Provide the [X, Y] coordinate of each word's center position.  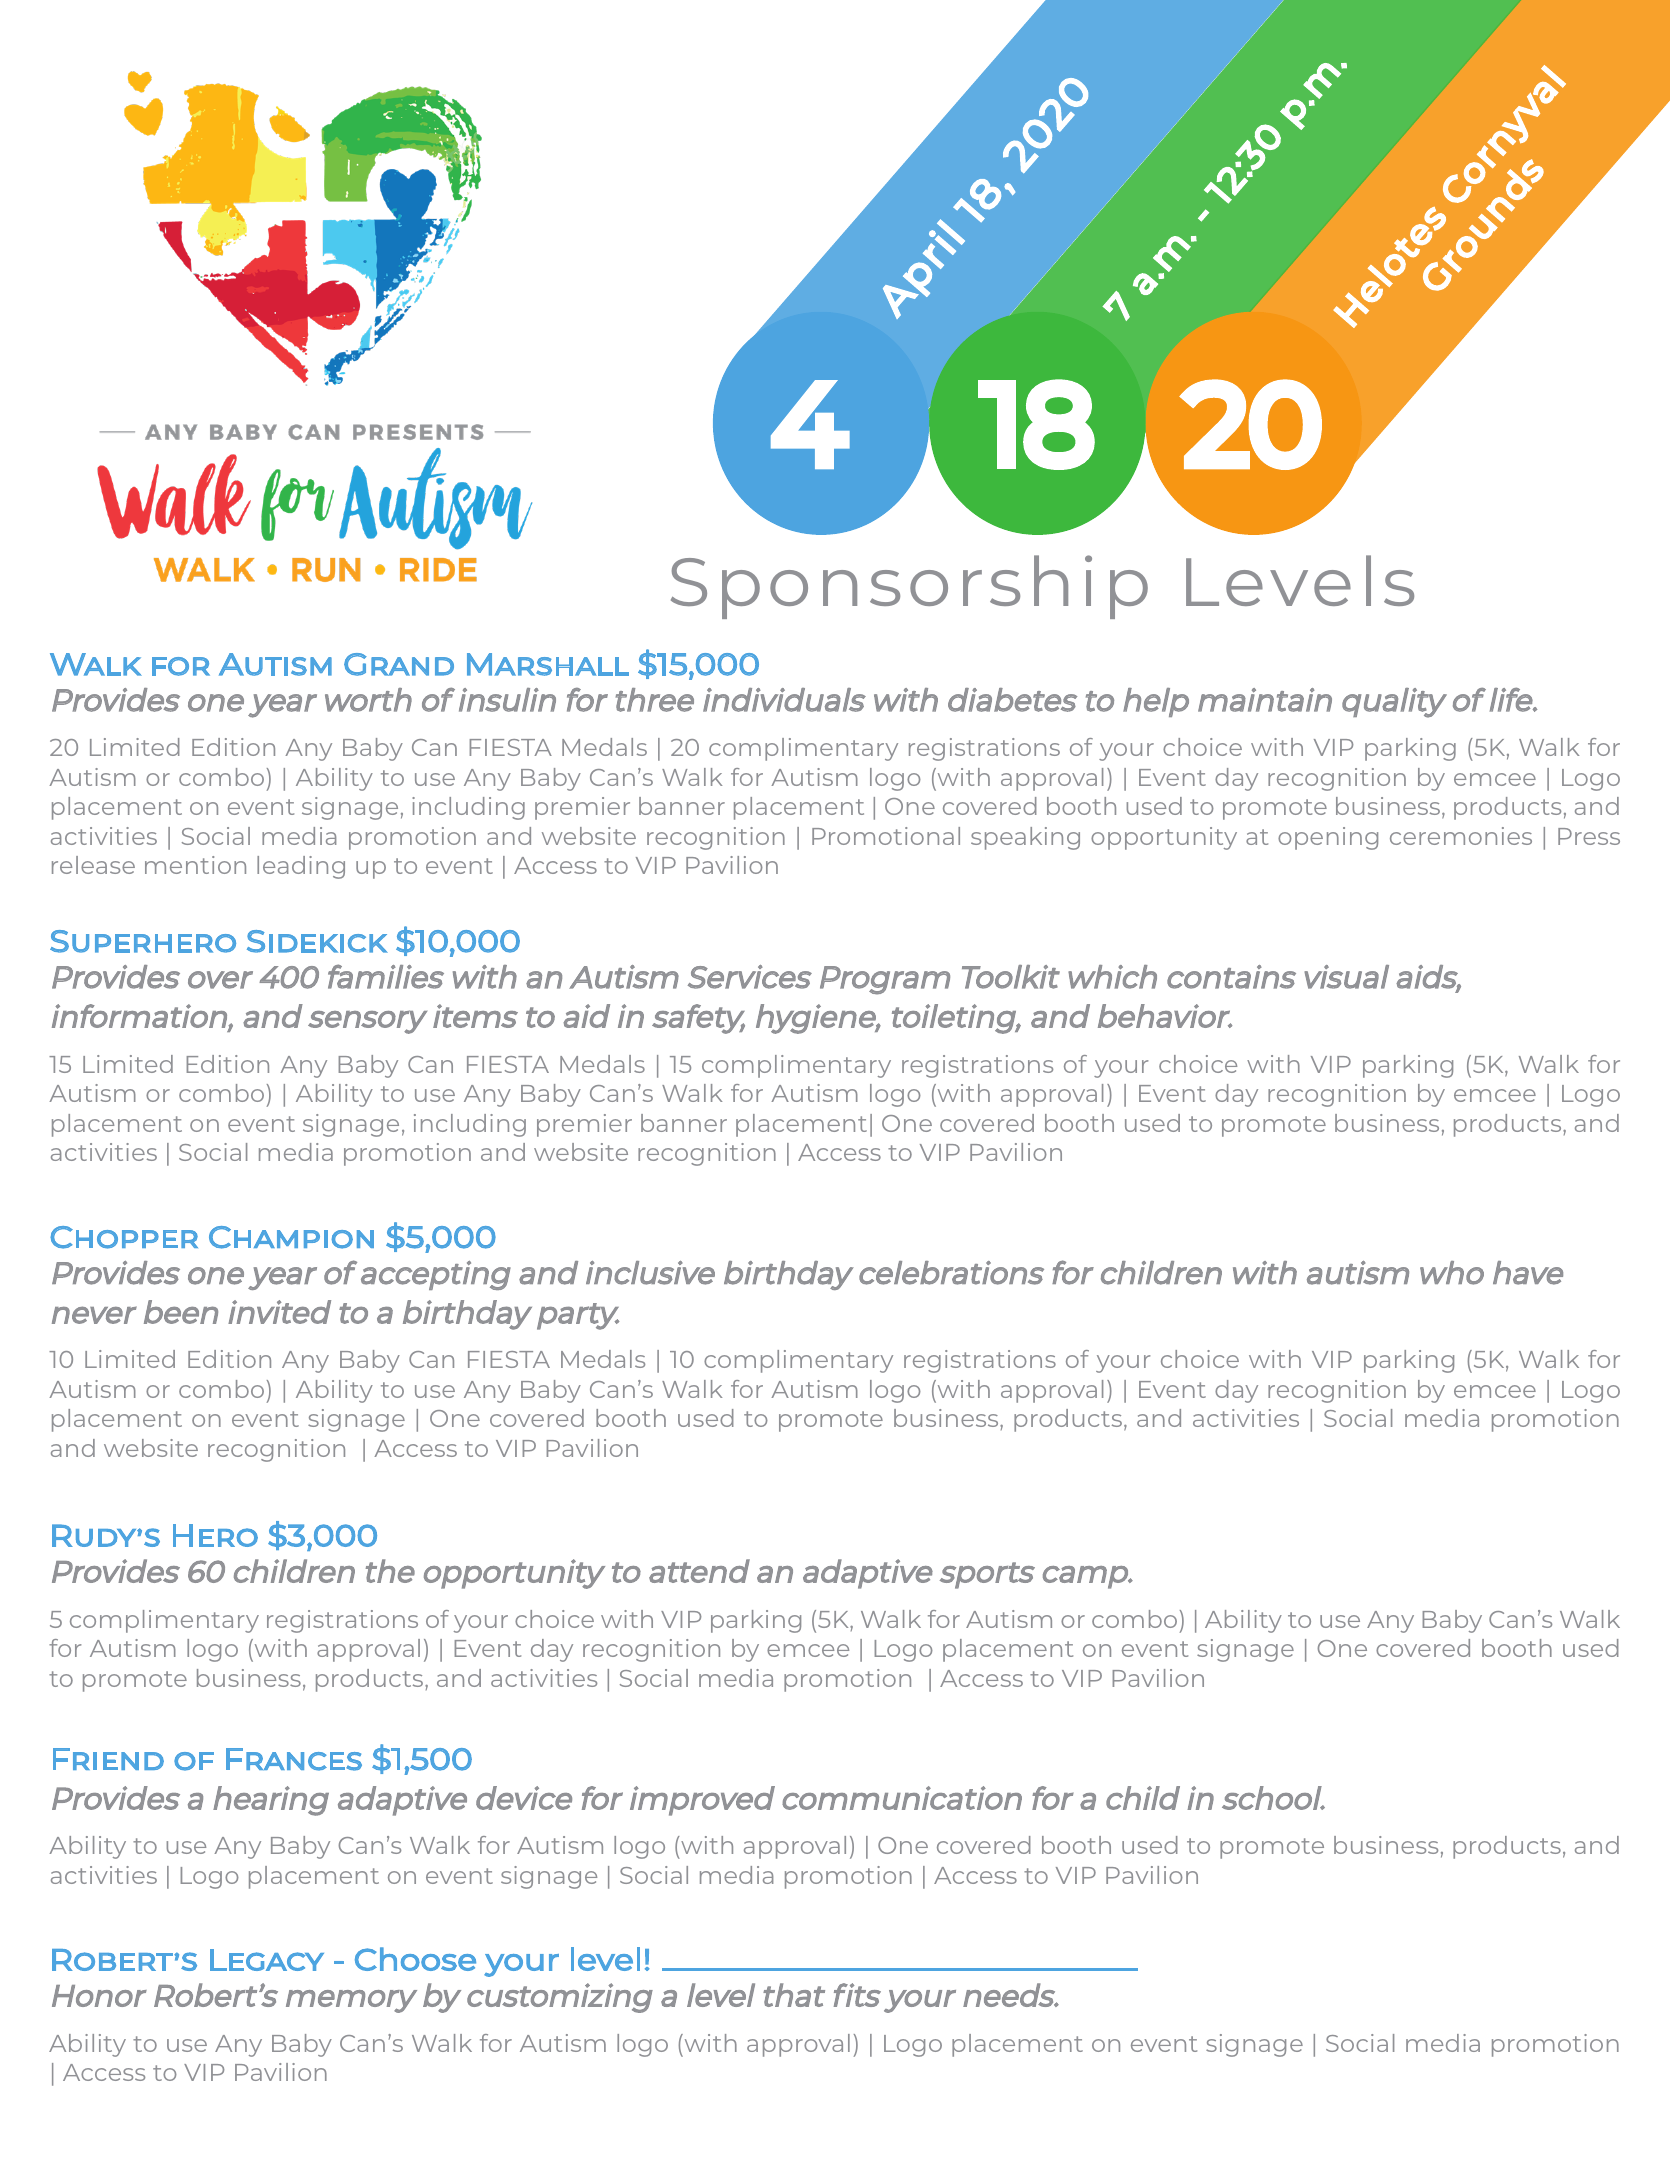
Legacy [267, 1960]
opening [1328, 838]
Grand [399, 664]
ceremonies [1461, 836]
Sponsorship [909, 587]
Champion [291, 1237]
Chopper [124, 1237]
